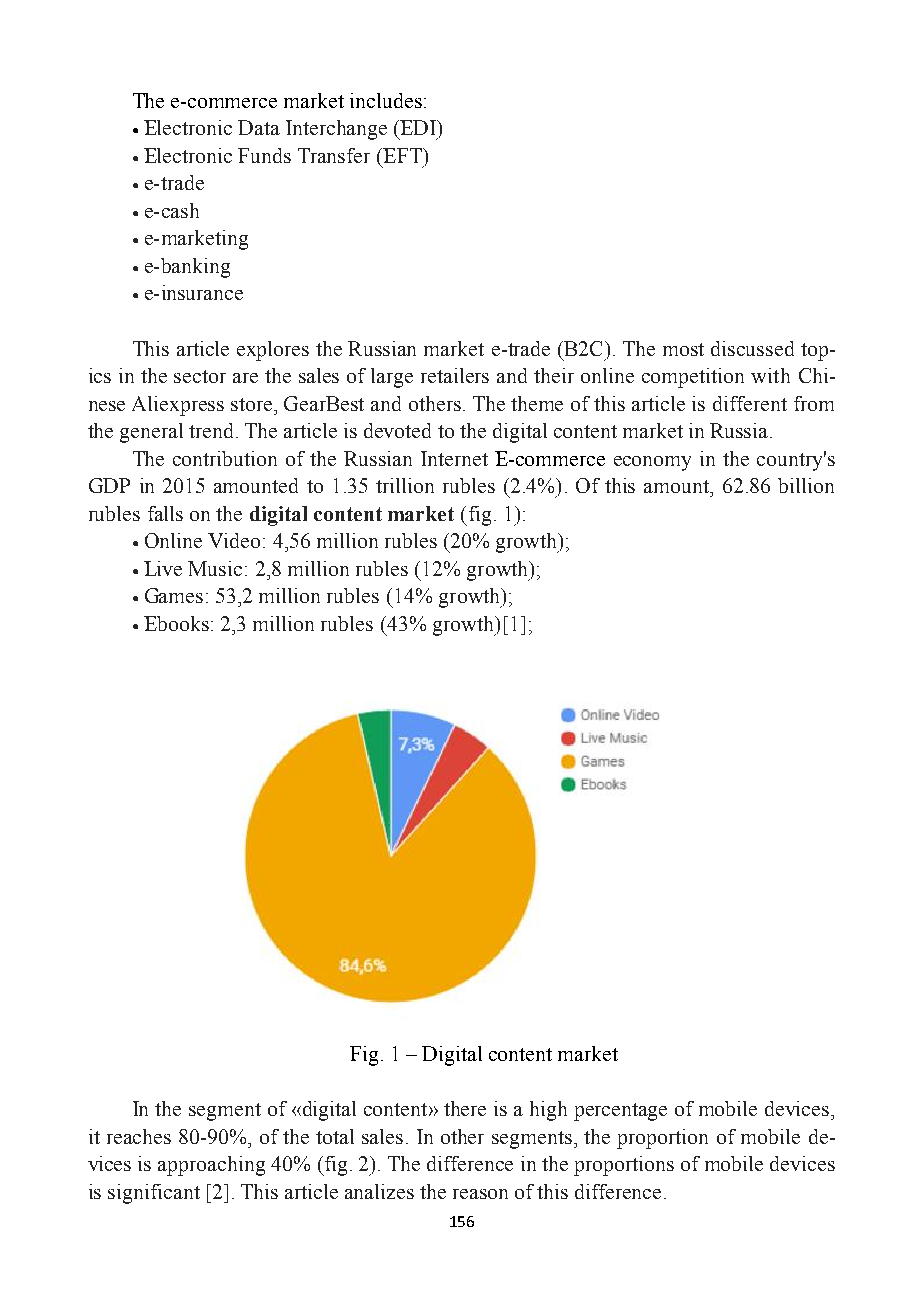 This page has width=924, height=1308. I want to click on approaching, so click(211, 1166).
